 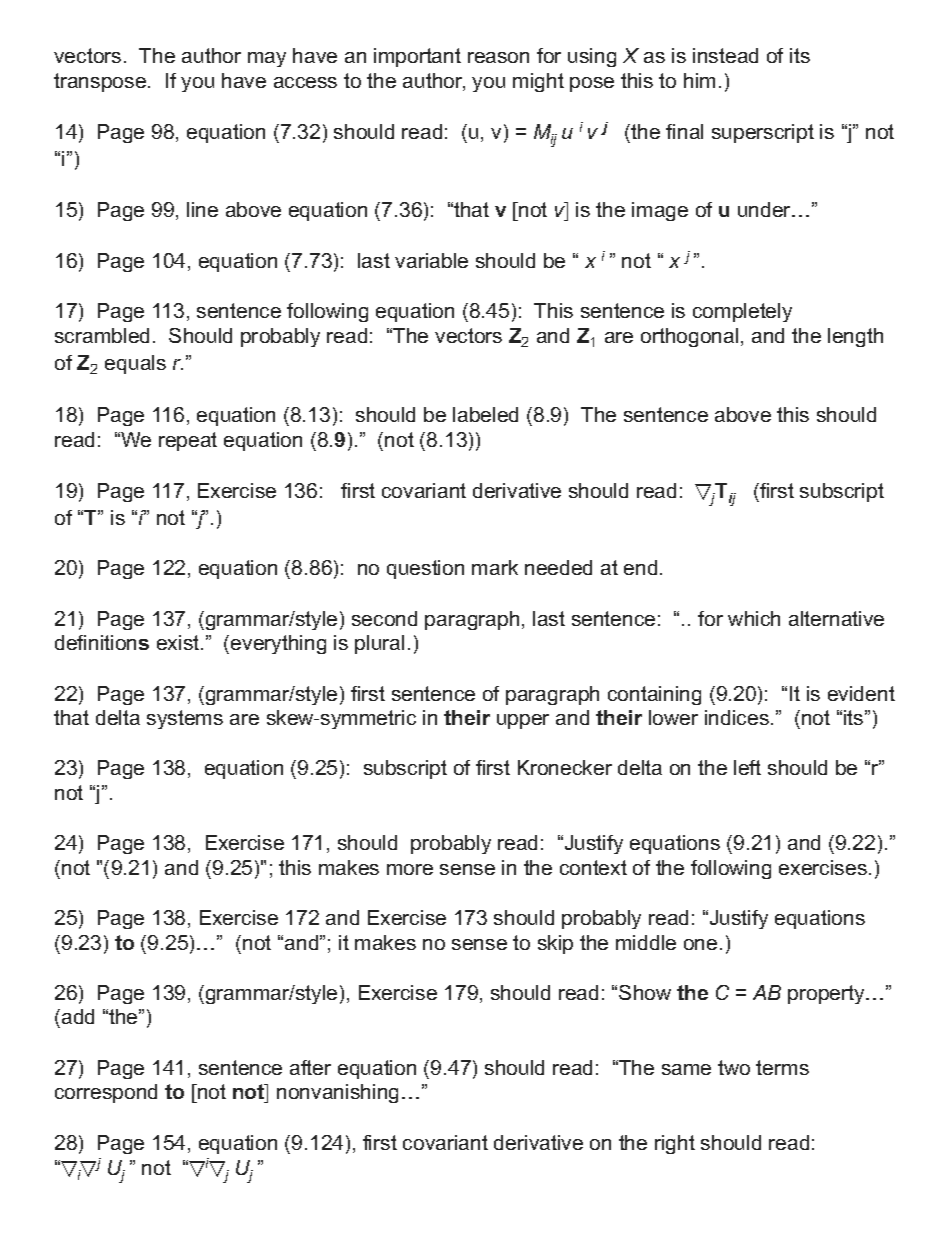 What do you see at coordinates (106, 1093) in the screenshot?
I see `correspond` at bounding box center [106, 1093].
